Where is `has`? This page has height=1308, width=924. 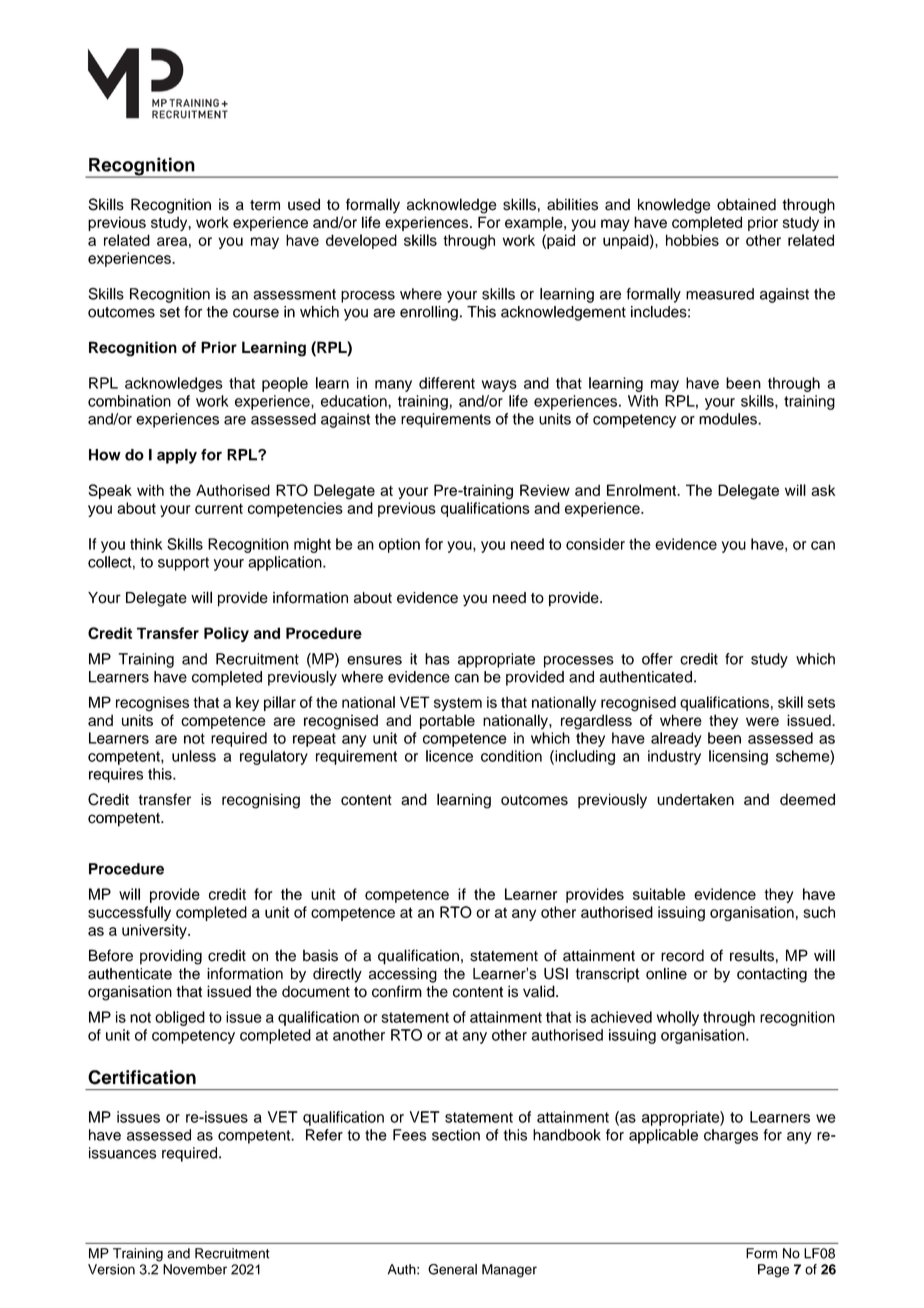 has is located at coordinates (437, 659).
